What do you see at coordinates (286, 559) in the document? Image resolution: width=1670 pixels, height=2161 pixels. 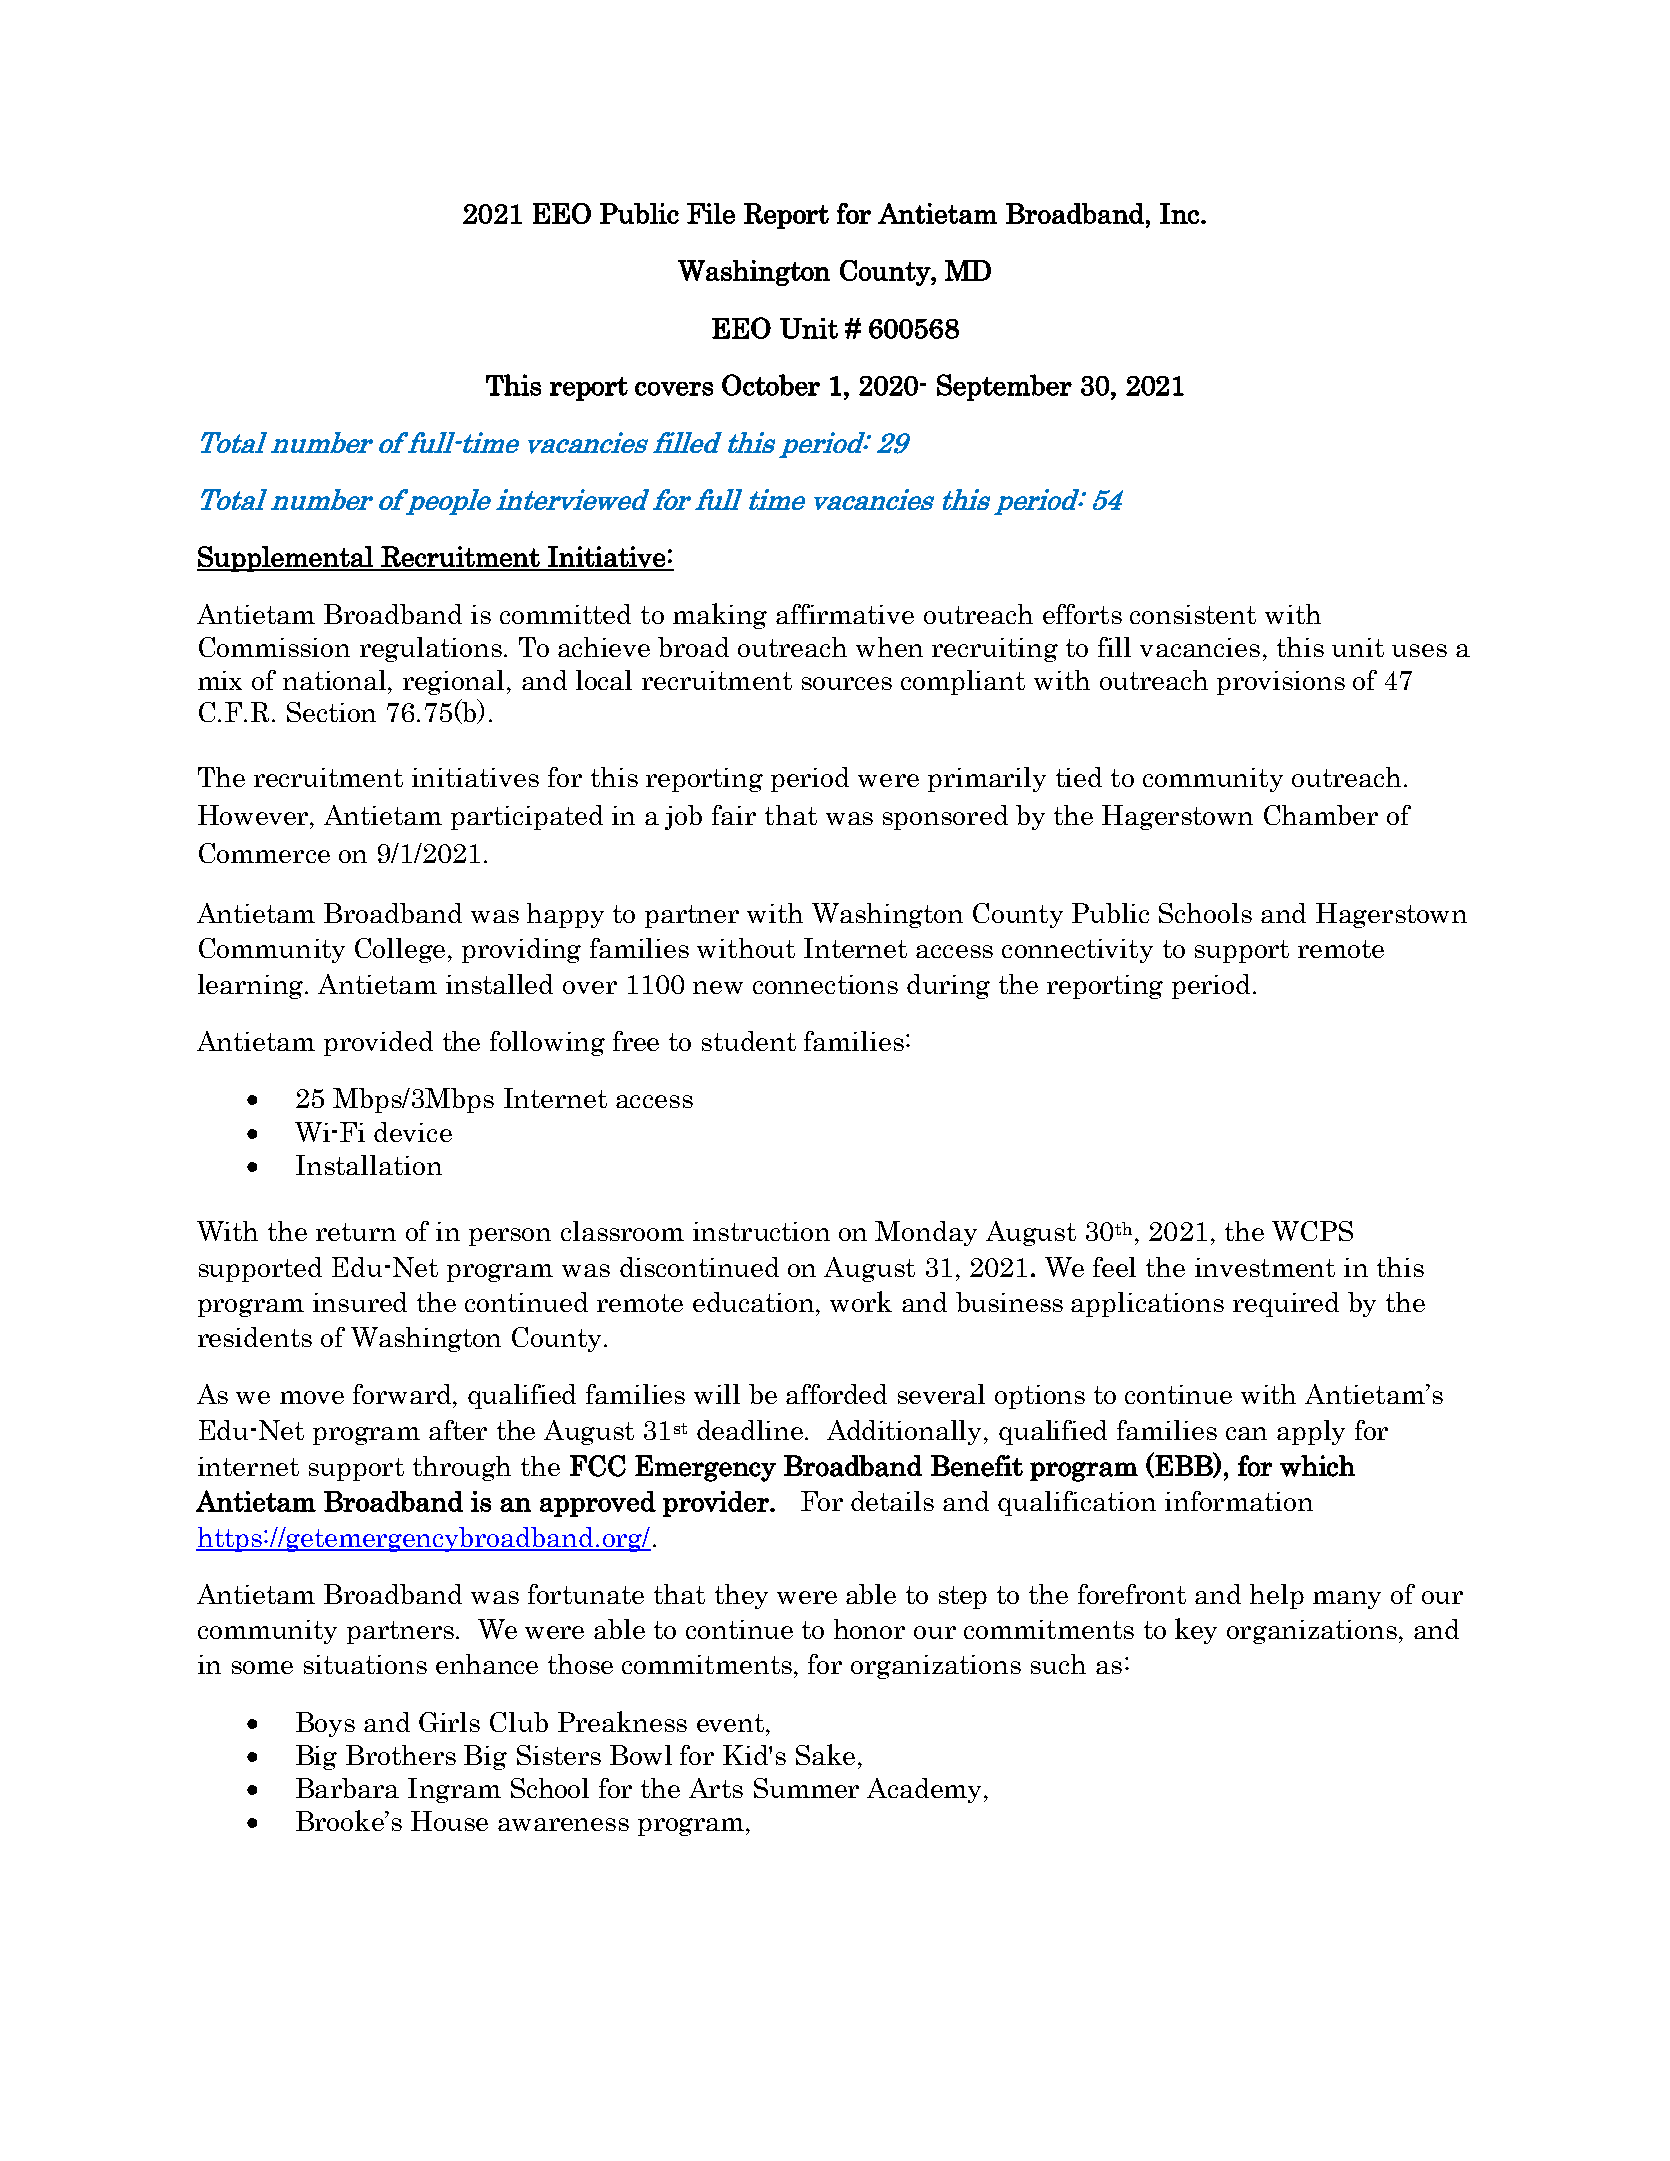 I see `Supplemental` at bounding box center [286, 559].
